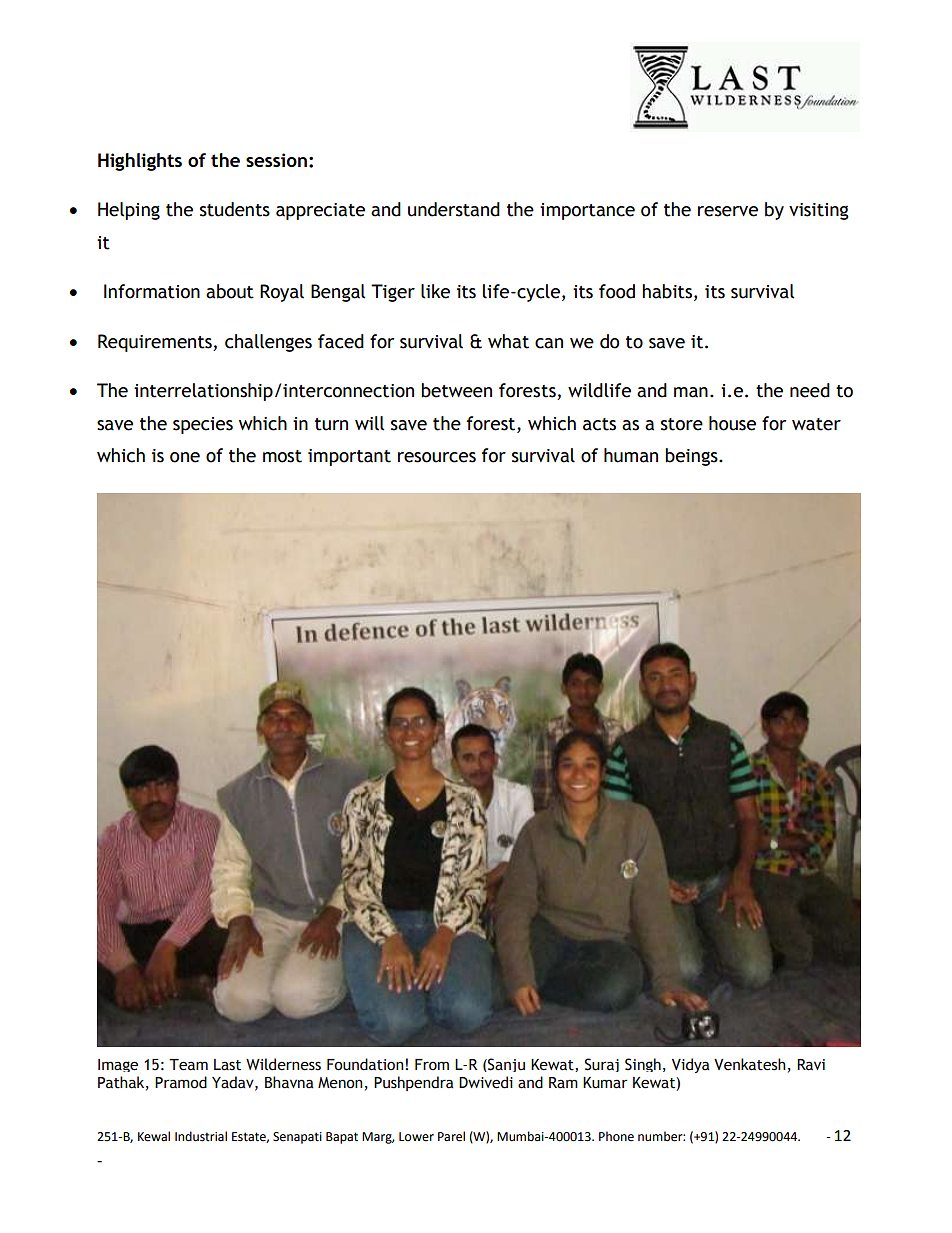 The height and width of the screenshot is (1233, 952). I want to click on resources, so click(437, 457).
